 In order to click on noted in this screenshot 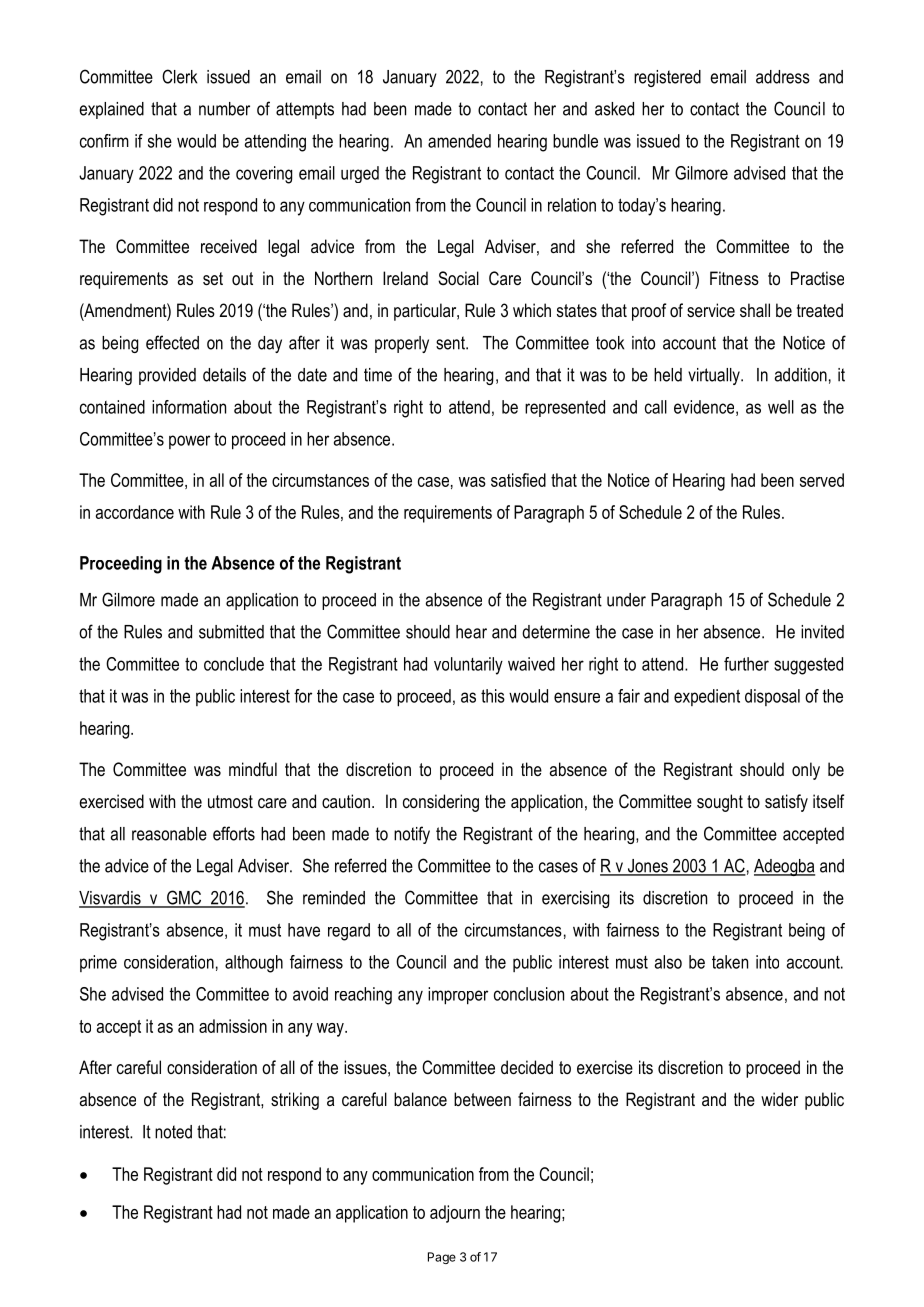, I will do `click(173, 1132)`.
